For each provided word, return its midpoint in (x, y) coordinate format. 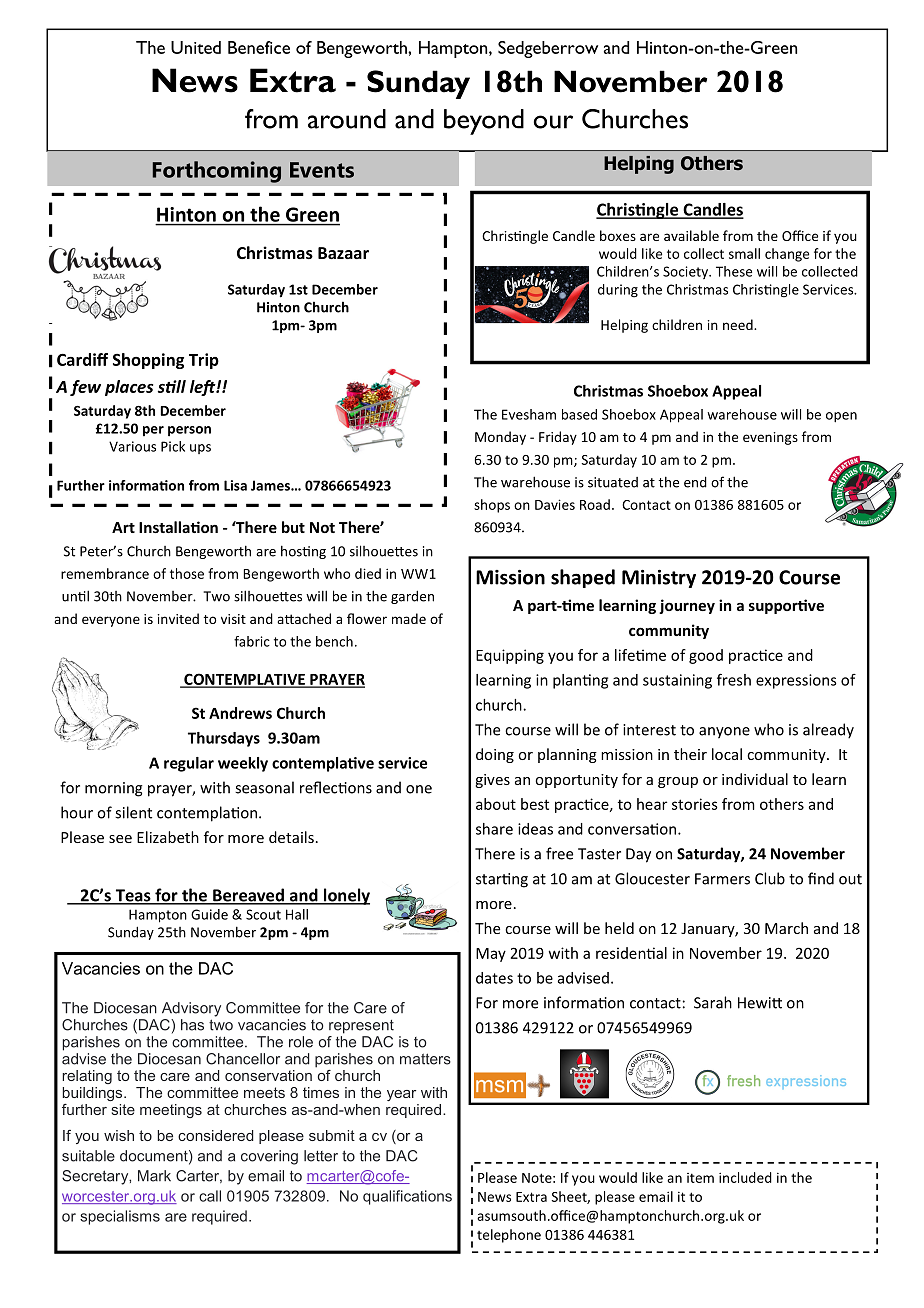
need (739, 324)
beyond (484, 122)
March (786, 928)
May (491, 955)
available (691, 235)
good (706, 656)
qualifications (407, 1197)
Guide (209, 914)
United (196, 47)
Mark (154, 1176)
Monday (500, 438)
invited (178, 618)
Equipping (510, 656)
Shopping (148, 361)
